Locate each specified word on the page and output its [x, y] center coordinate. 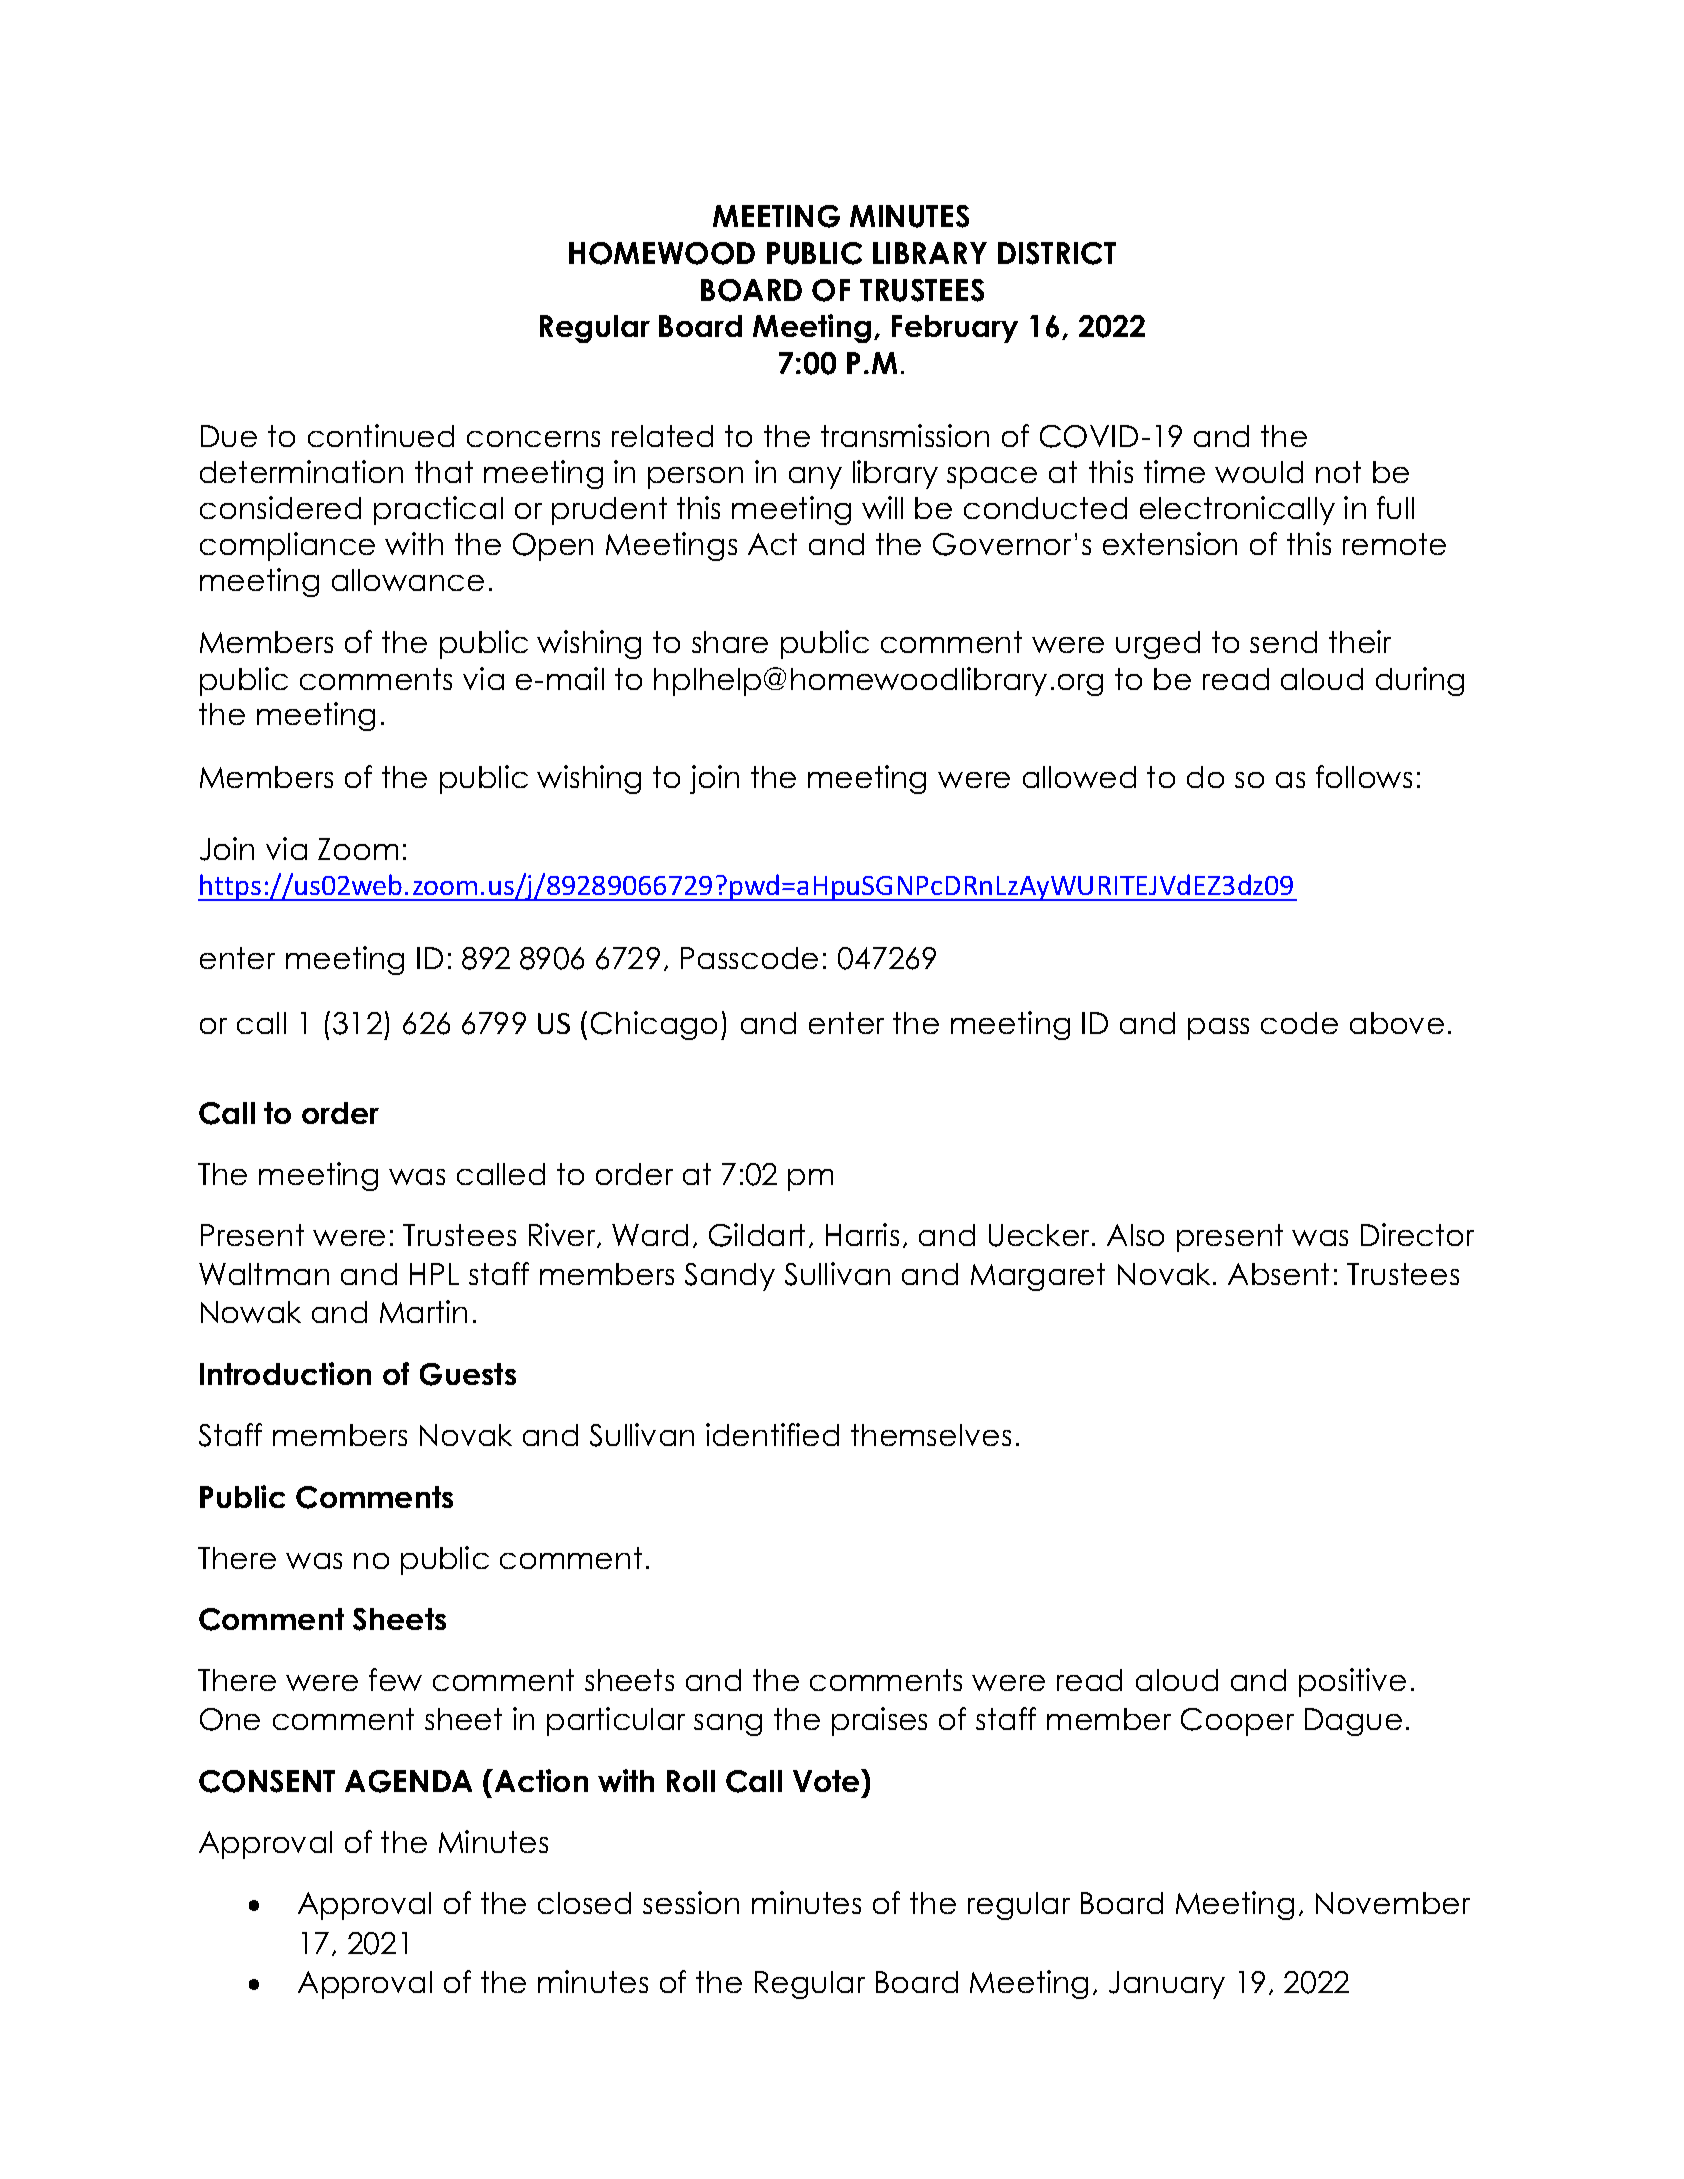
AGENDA [408, 1781]
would [1259, 472]
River [564, 1235]
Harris [862, 1234]
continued [381, 435]
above [1397, 1023]
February [955, 329]
